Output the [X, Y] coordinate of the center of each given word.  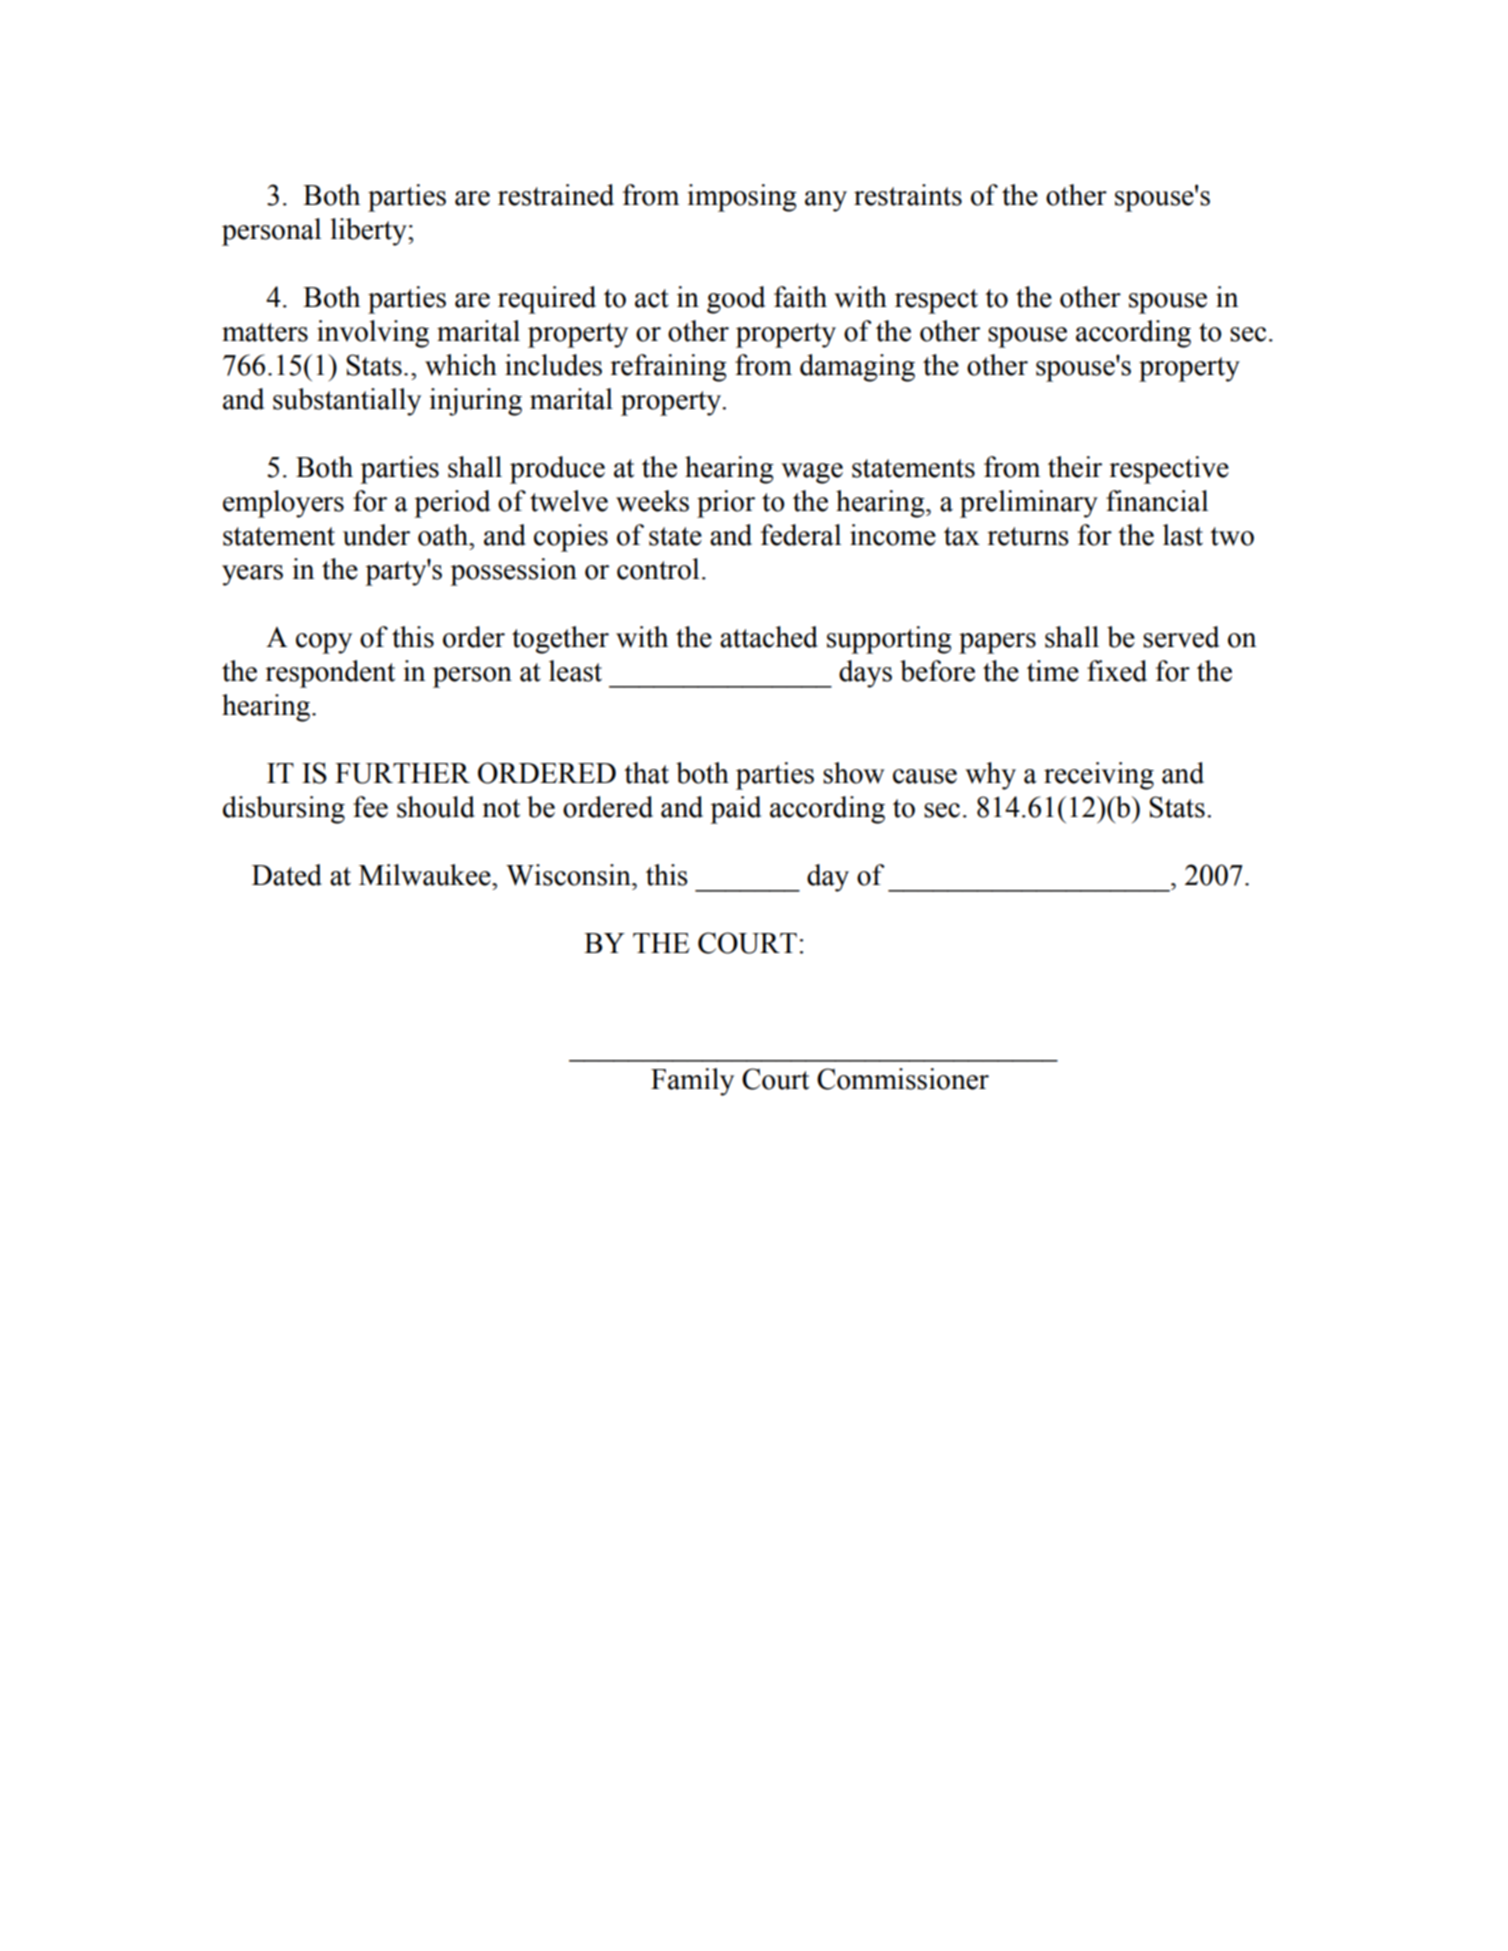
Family [692, 1082]
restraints [908, 195]
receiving [1099, 776]
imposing [742, 198]
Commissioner [903, 1079]
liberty [369, 232]
